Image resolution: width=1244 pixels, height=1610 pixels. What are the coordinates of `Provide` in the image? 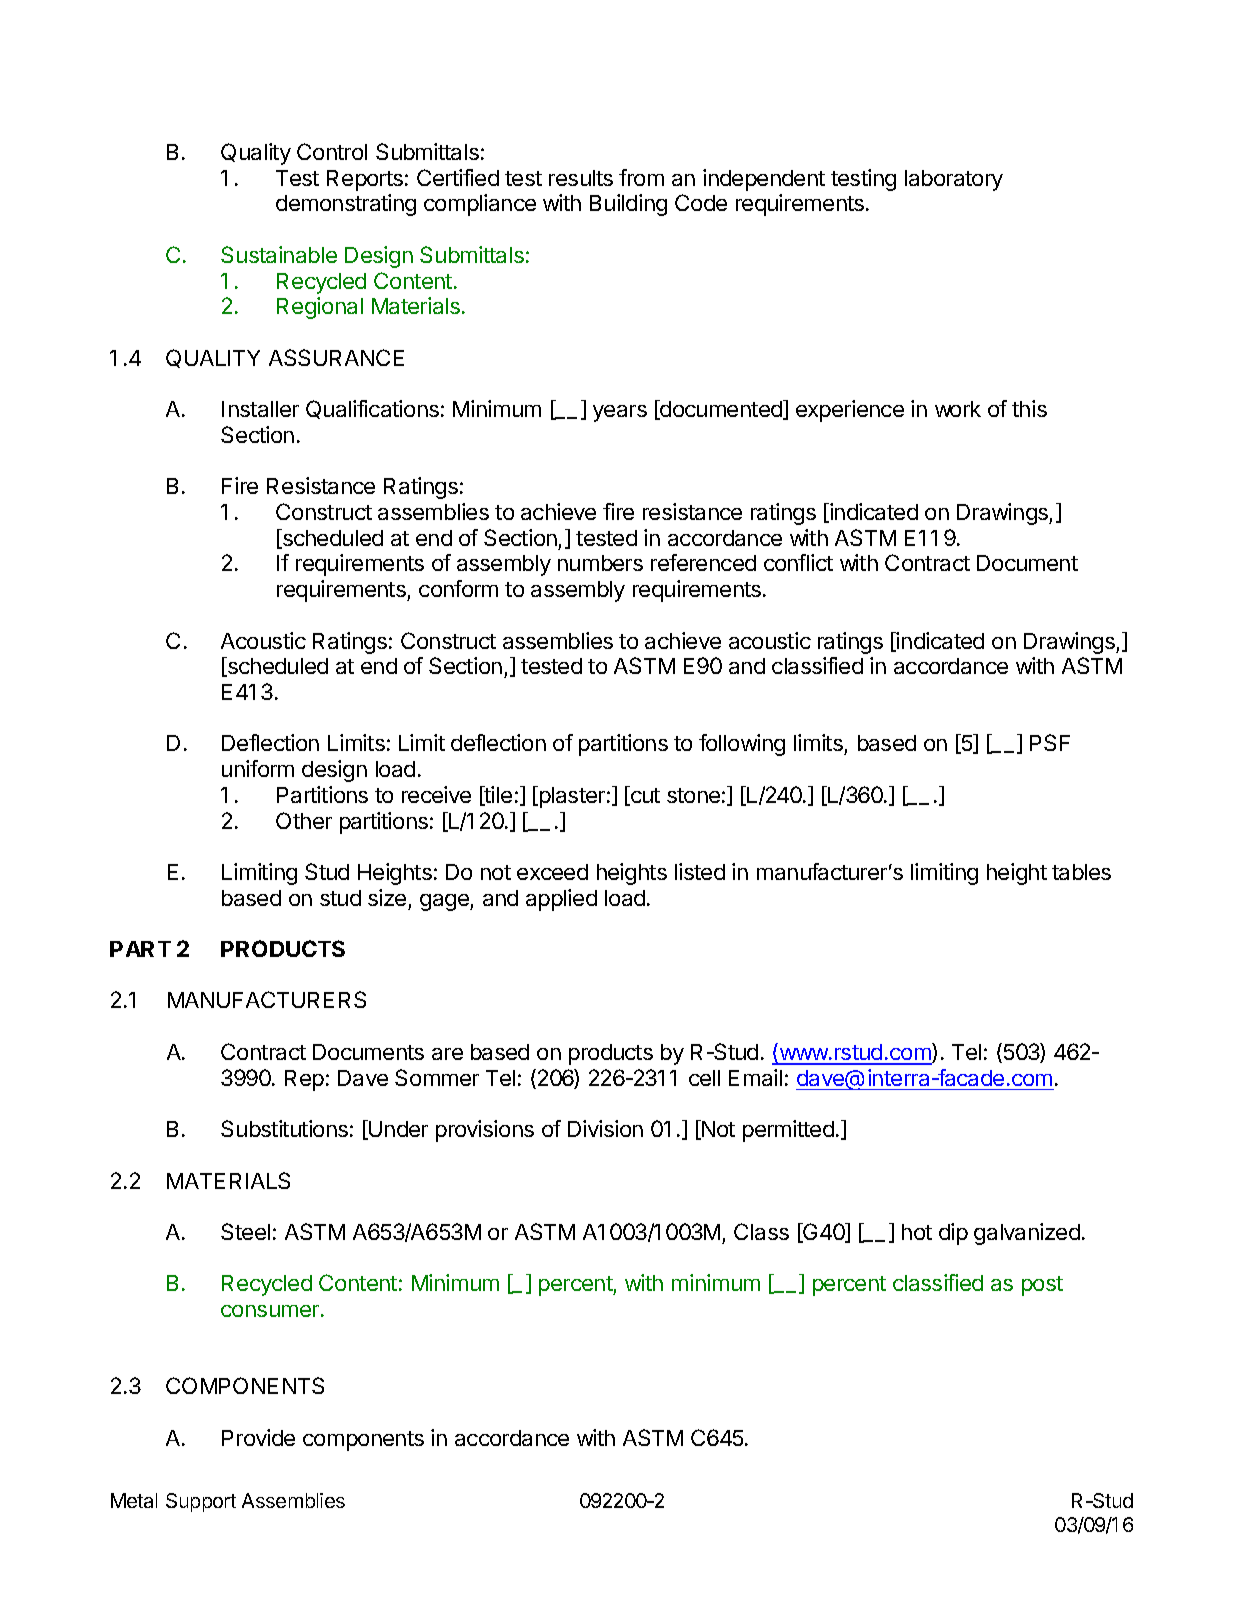 It's located at (258, 1437).
